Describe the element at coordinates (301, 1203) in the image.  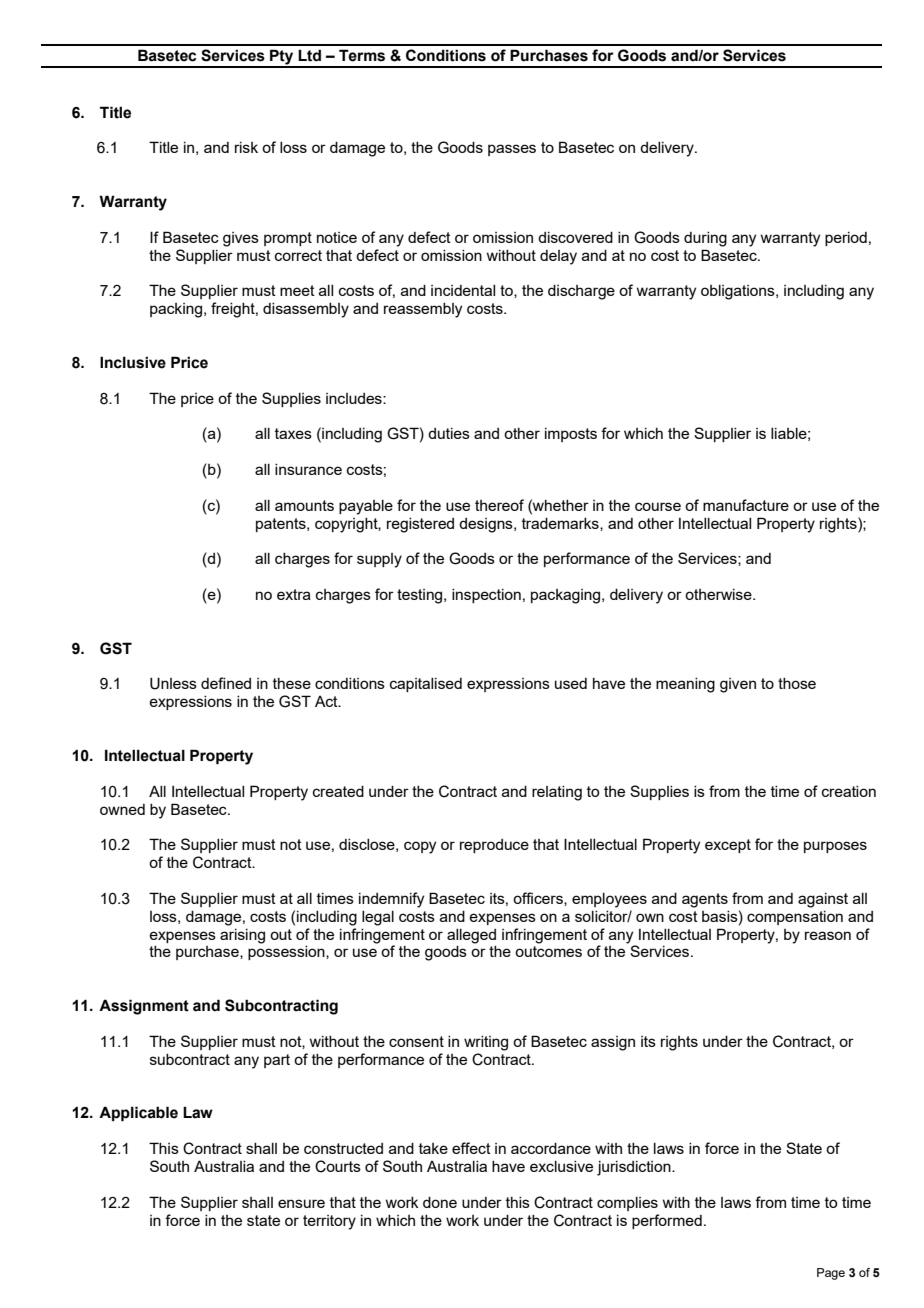
I see `ensure` at that location.
